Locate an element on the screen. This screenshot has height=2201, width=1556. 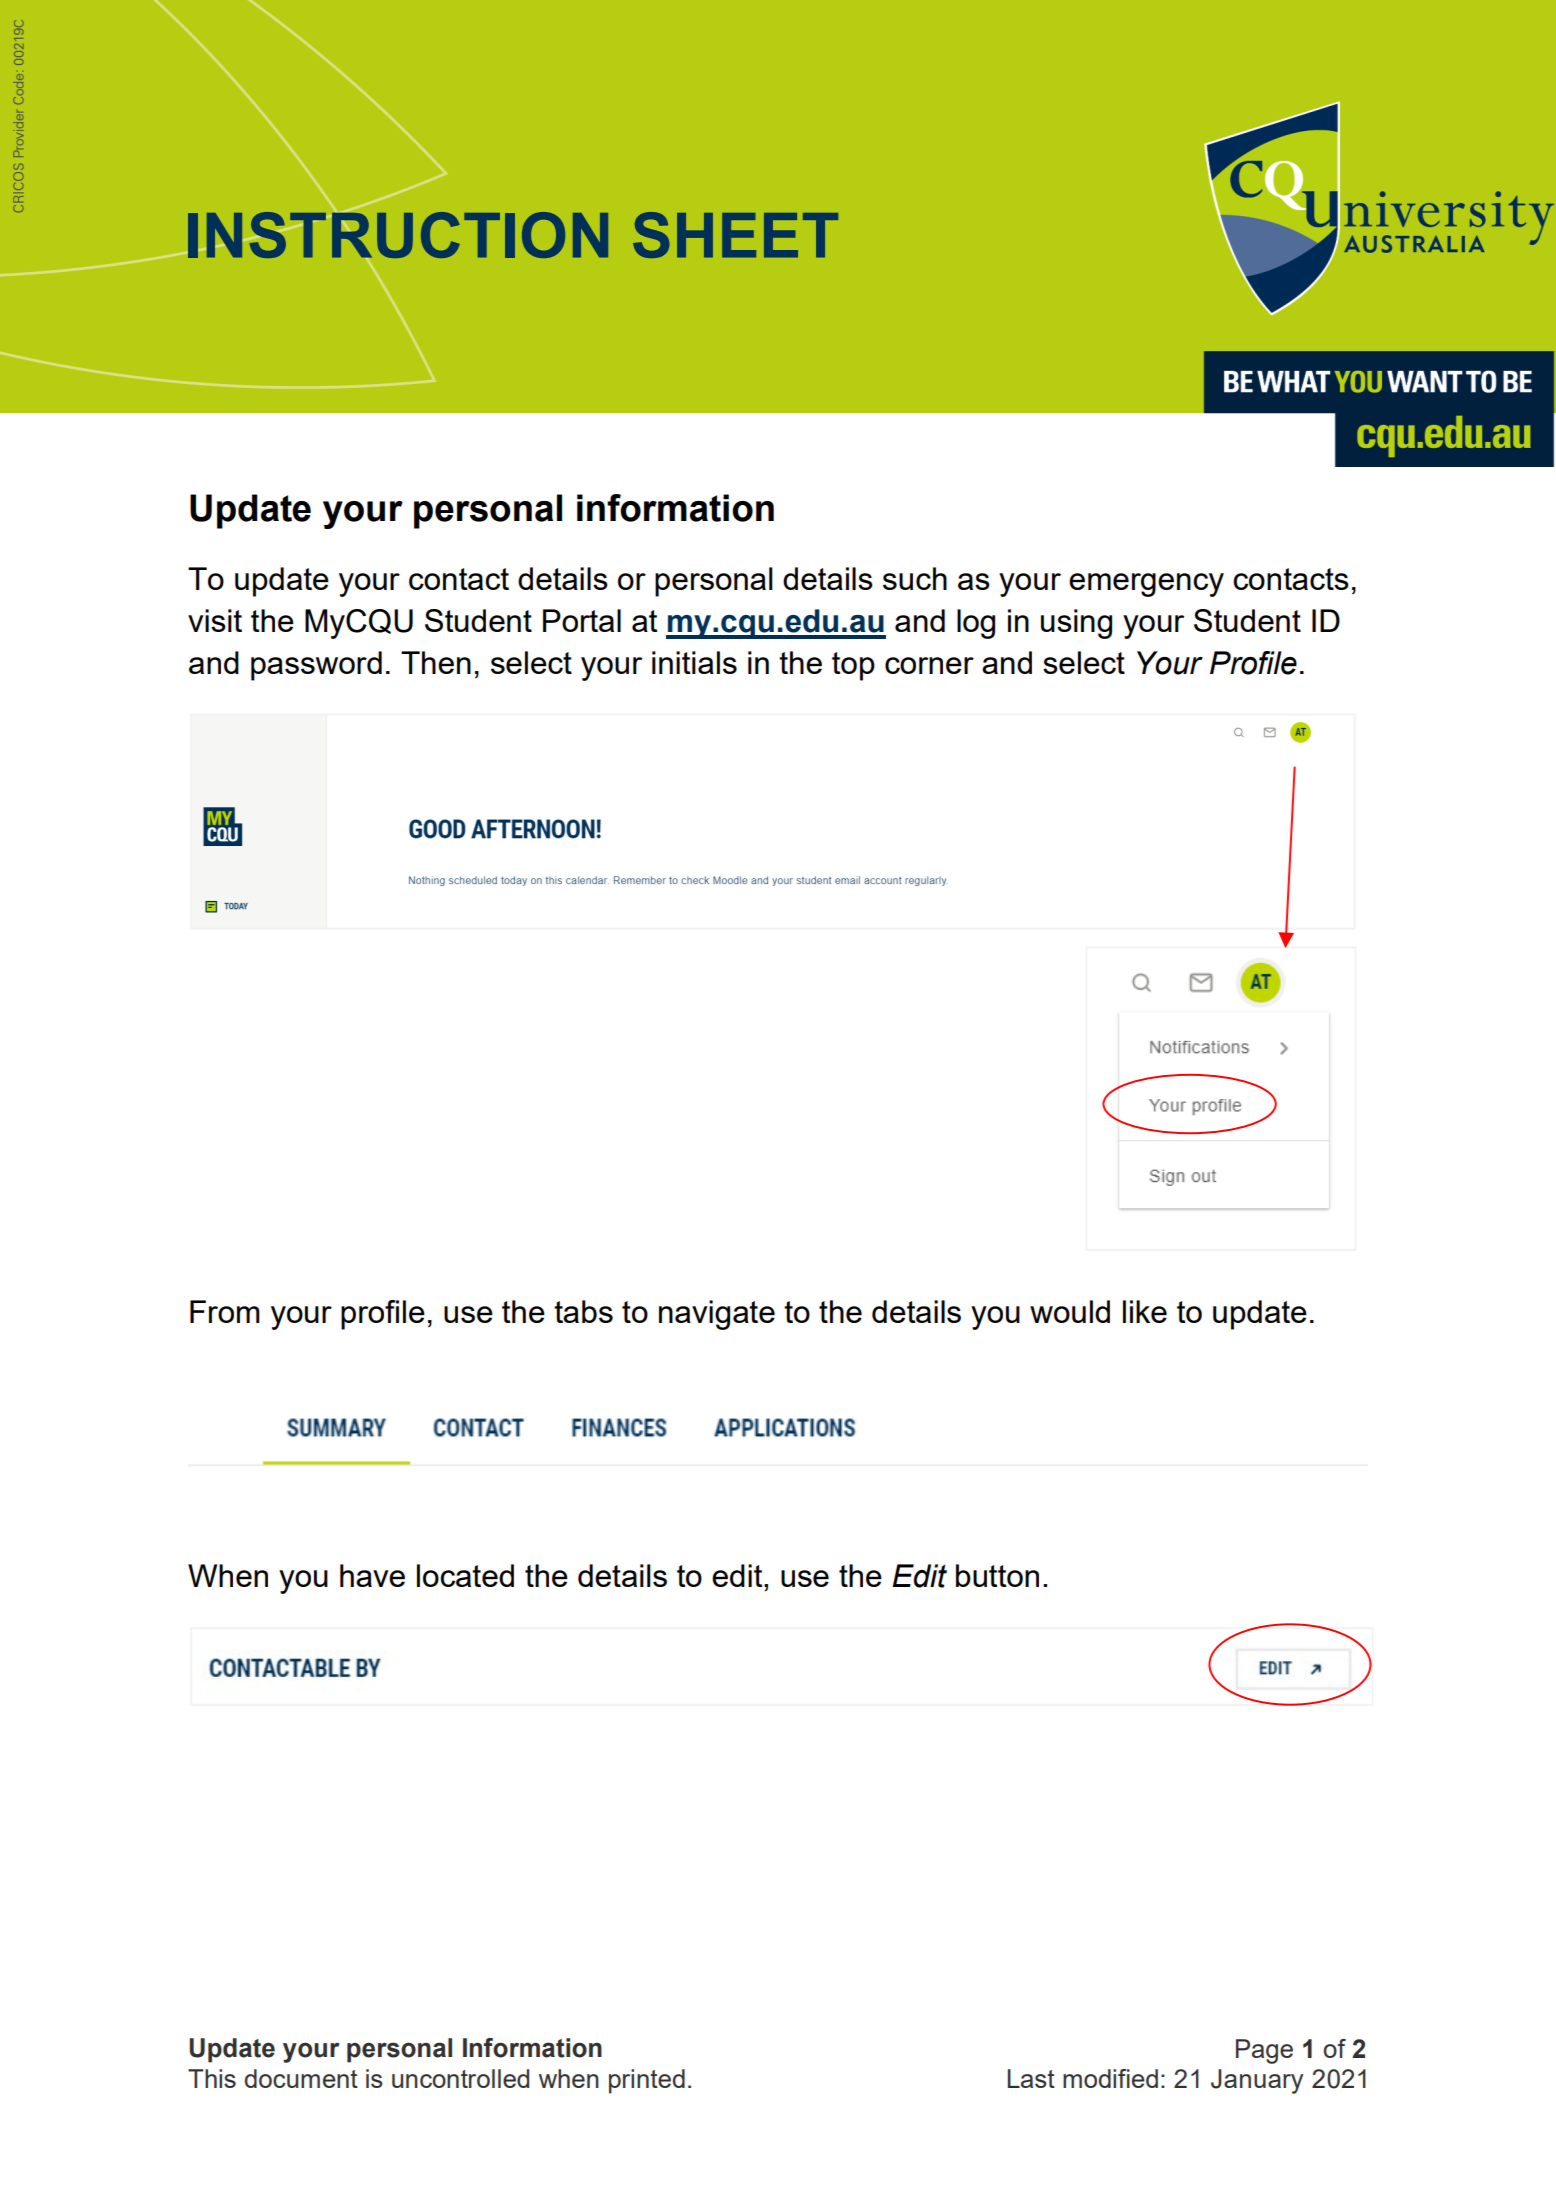
have is located at coordinates (372, 1575).
